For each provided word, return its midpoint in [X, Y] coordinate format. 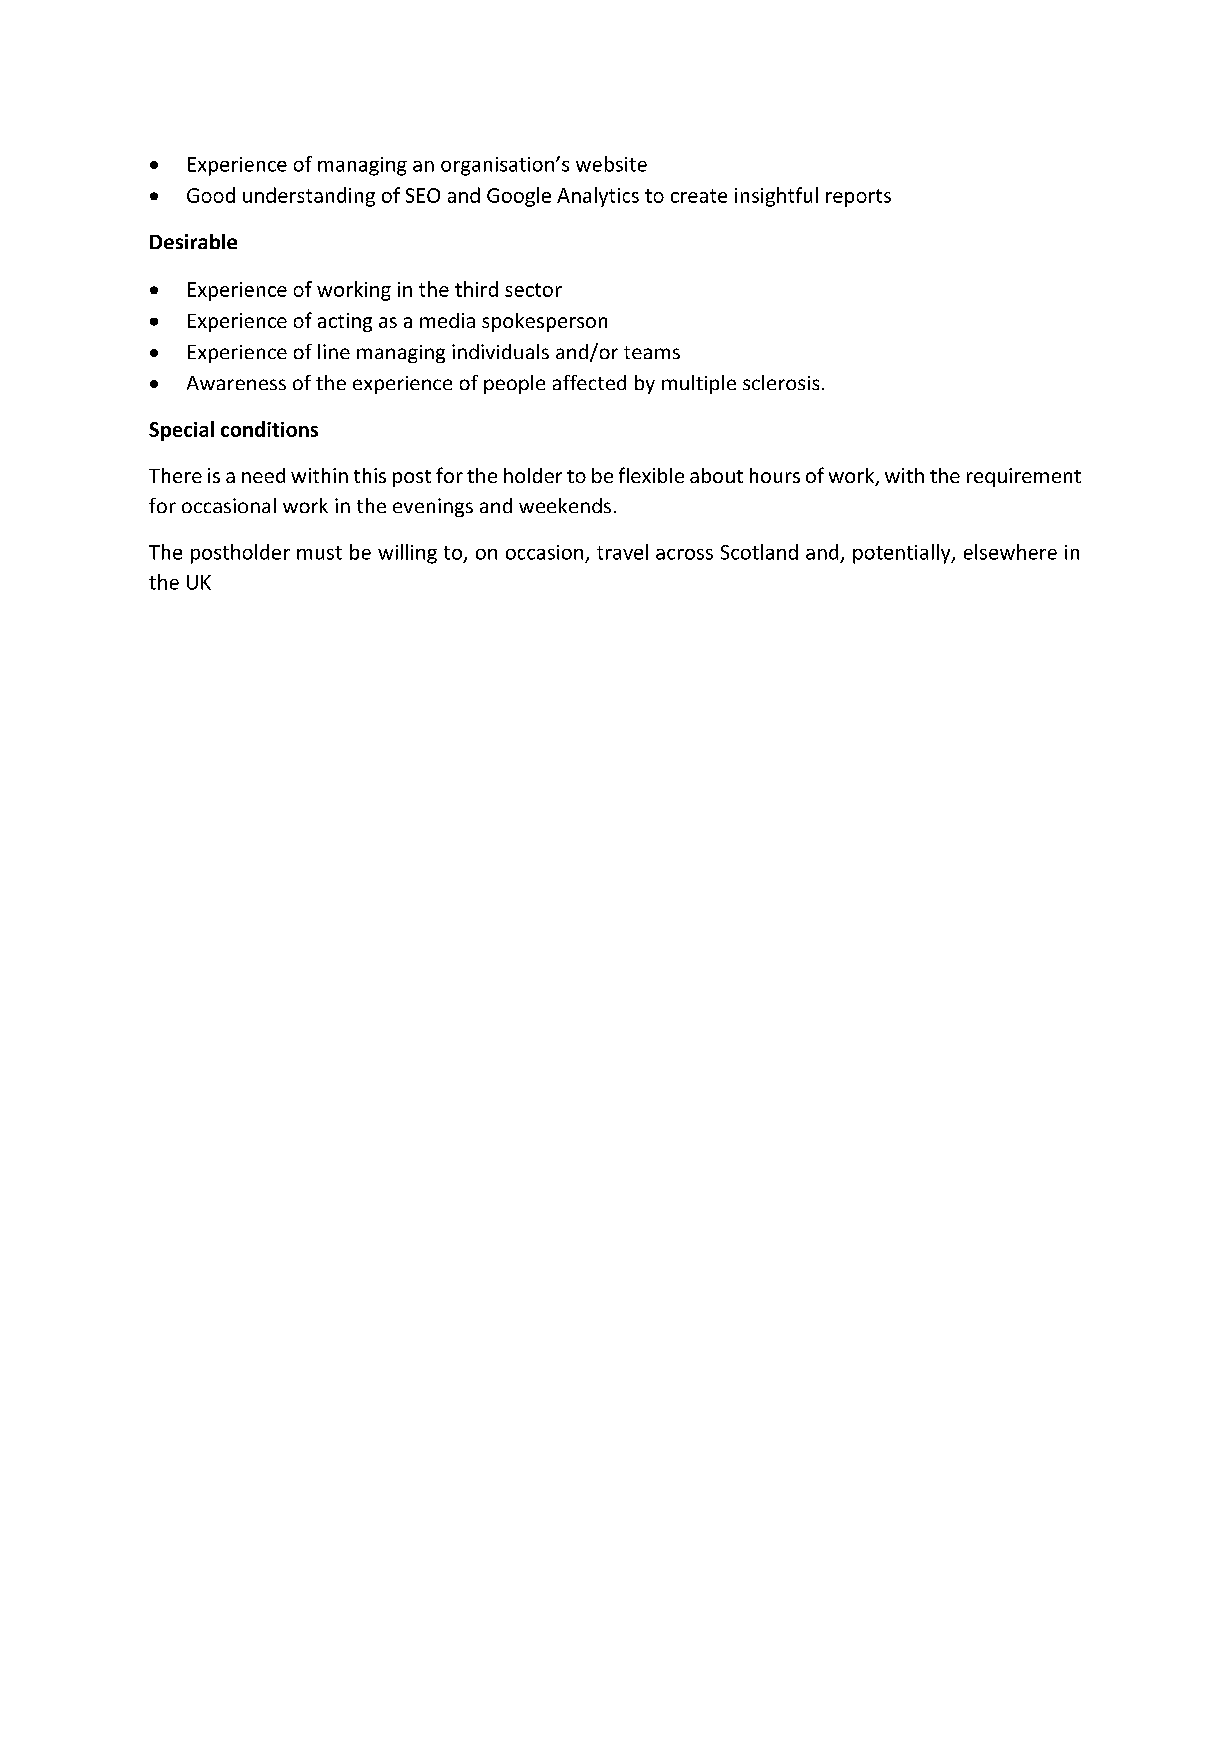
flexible [651, 475]
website [611, 164]
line [334, 351]
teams [652, 352]
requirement [1024, 477]
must [319, 553]
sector [533, 290]
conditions [269, 429]
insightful [776, 197]
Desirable [193, 241]
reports [858, 198]
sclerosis [781, 382]
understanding [309, 197]
